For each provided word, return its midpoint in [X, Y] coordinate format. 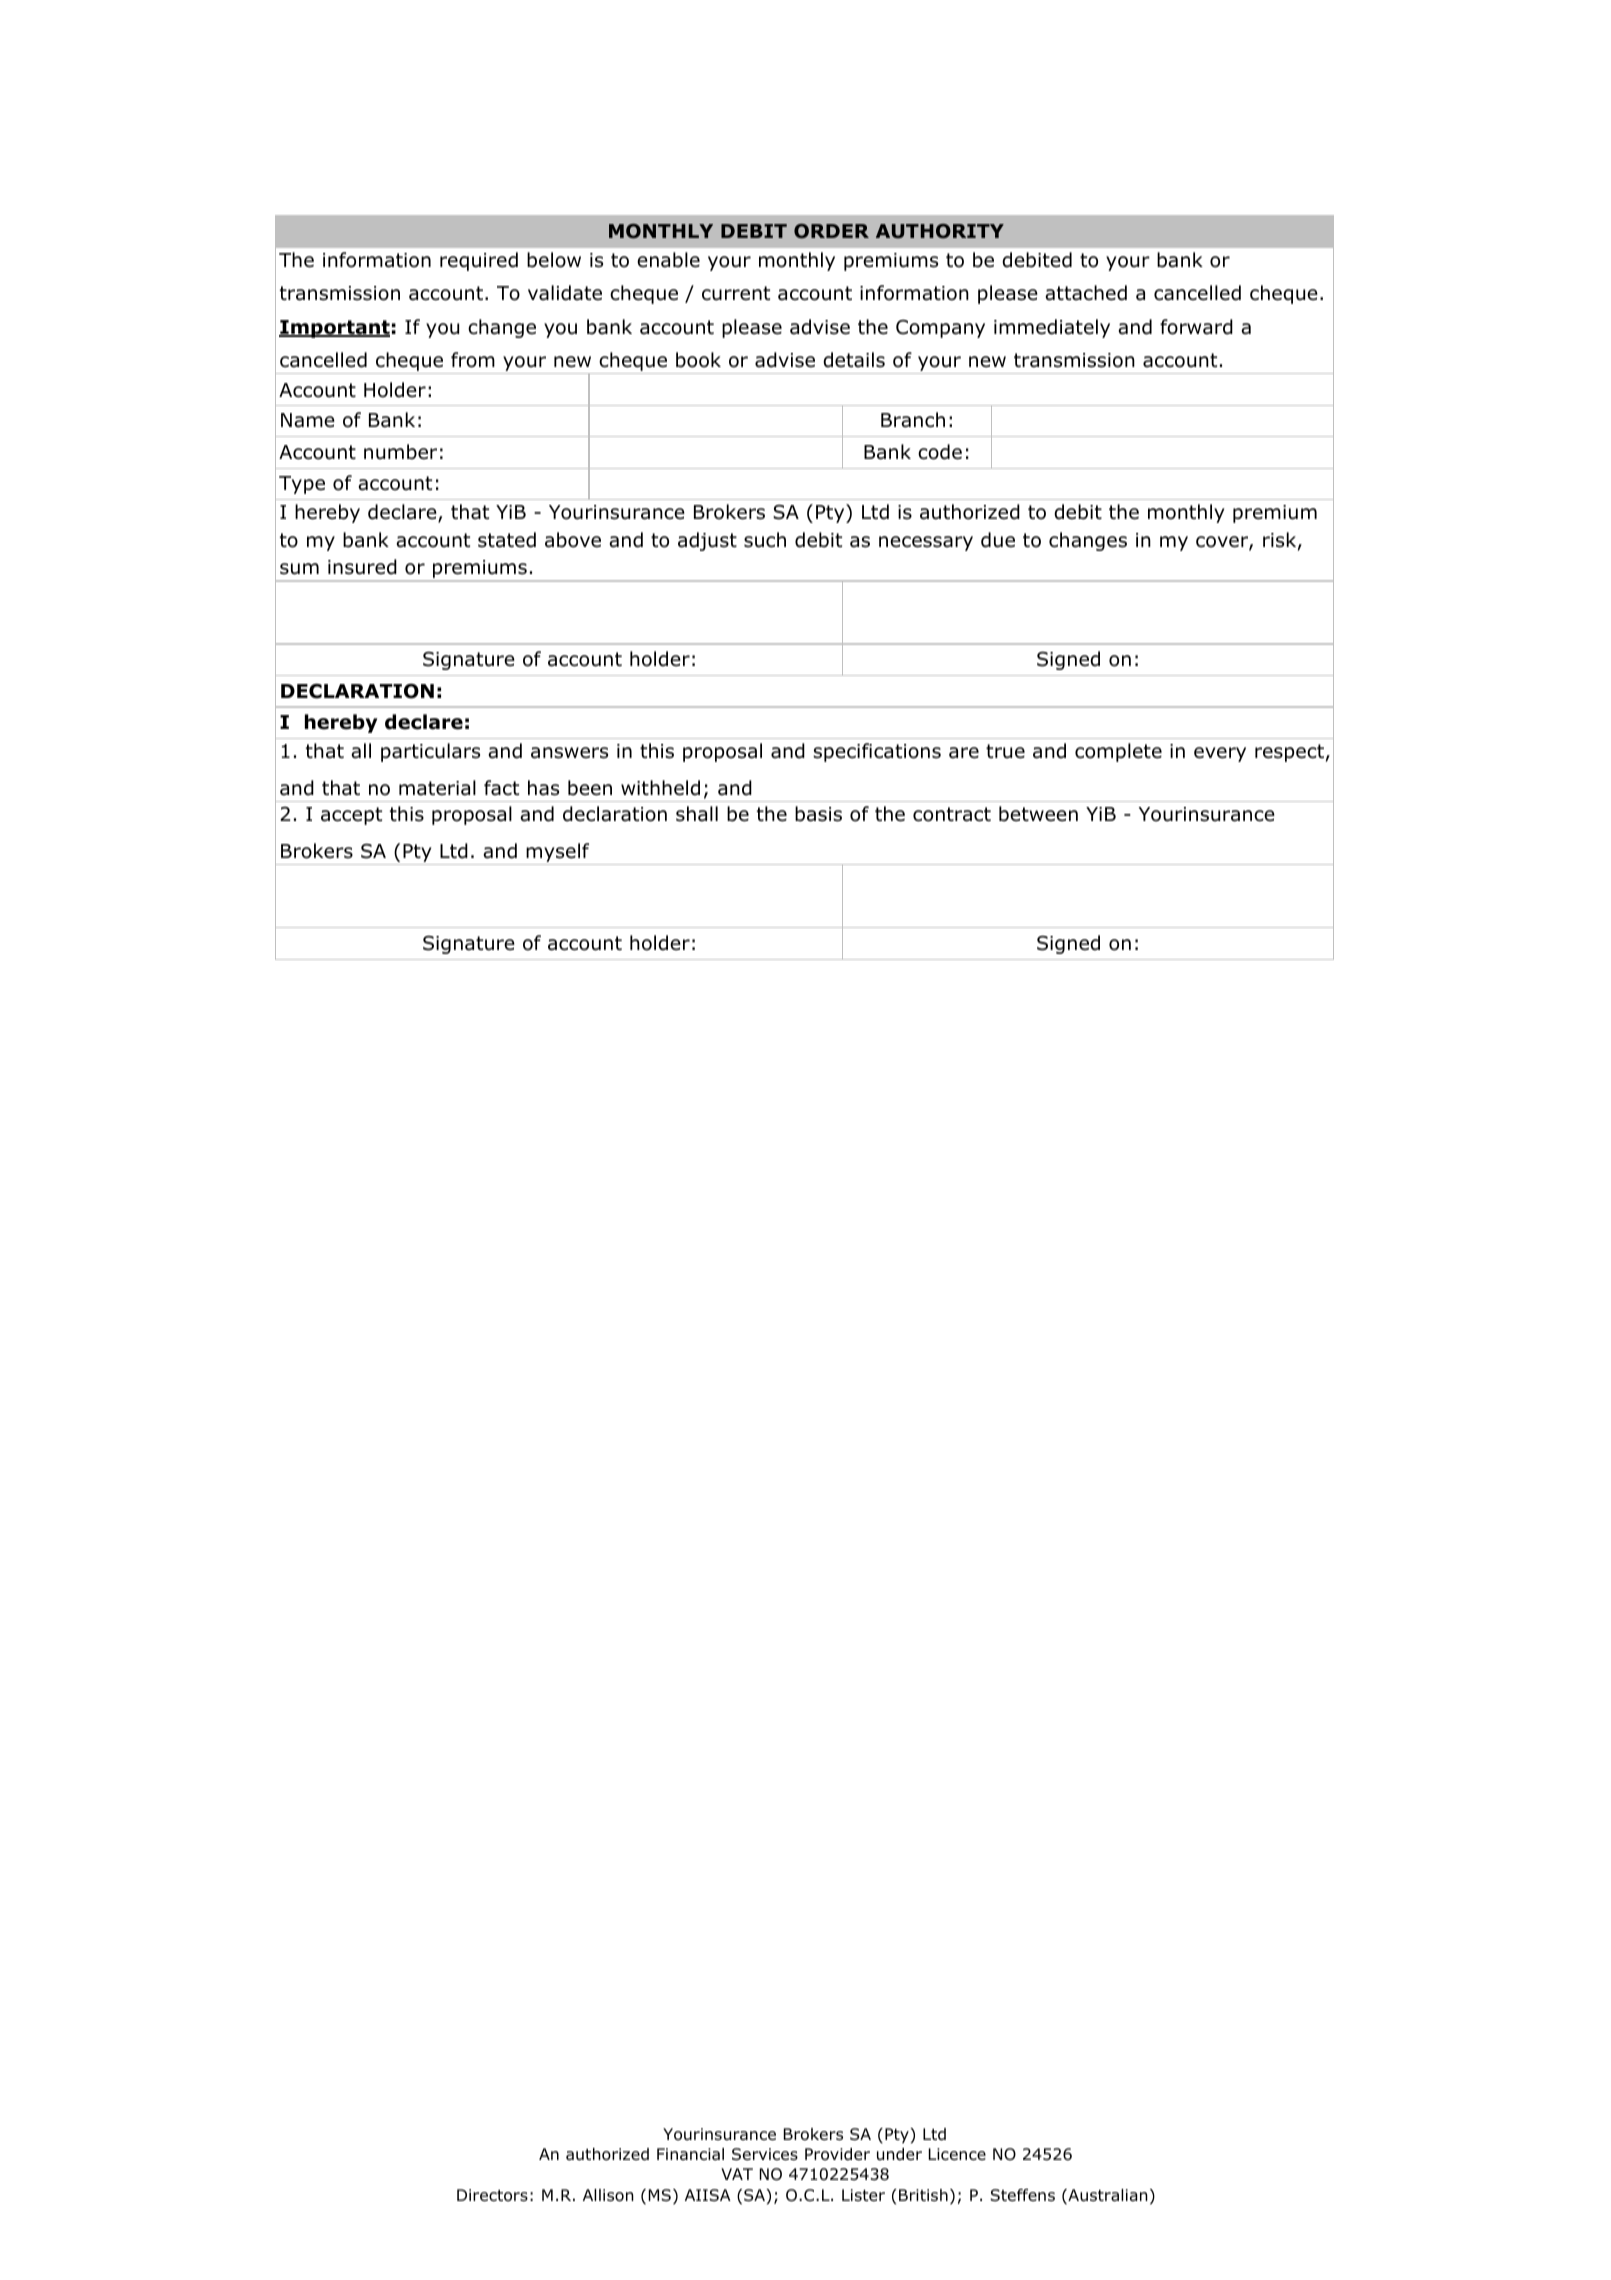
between [1038, 814]
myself [558, 854]
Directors [492, 2195]
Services [765, 2154]
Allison [608, 2195]
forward [1196, 327]
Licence [957, 2154]
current [736, 293]
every [1220, 754]
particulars [430, 752]
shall [697, 814]
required [479, 261]
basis [818, 814]
